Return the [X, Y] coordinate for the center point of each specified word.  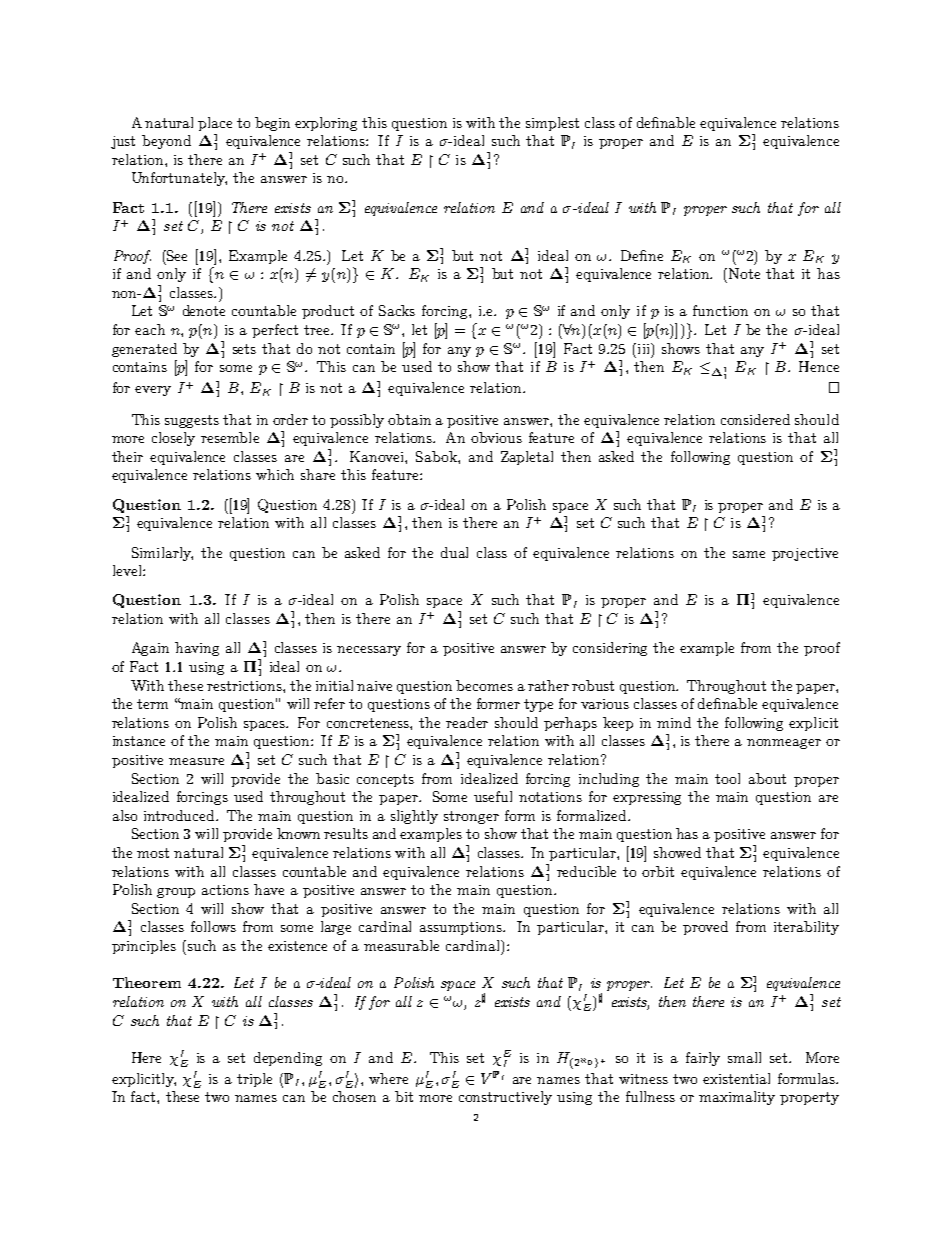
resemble [230, 437]
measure [196, 761]
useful [493, 796]
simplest [552, 124]
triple [254, 1080]
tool [727, 778]
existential [736, 1078]
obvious [496, 437]
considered [755, 419]
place [215, 124]
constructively [505, 1098]
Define [642, 255]
